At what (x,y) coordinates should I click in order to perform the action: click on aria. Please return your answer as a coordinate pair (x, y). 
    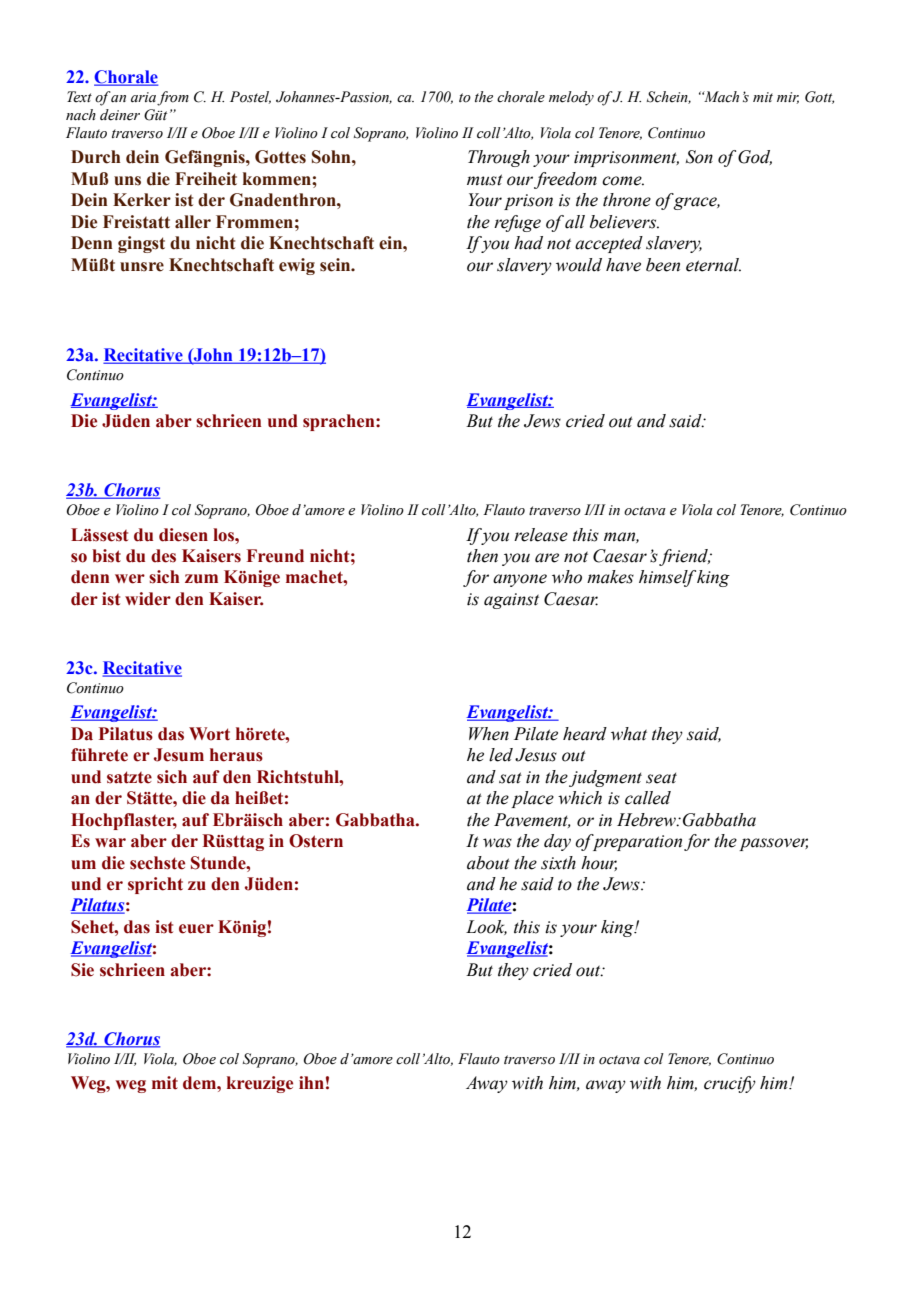
    Looking at the image, I should click on (143, 97).
